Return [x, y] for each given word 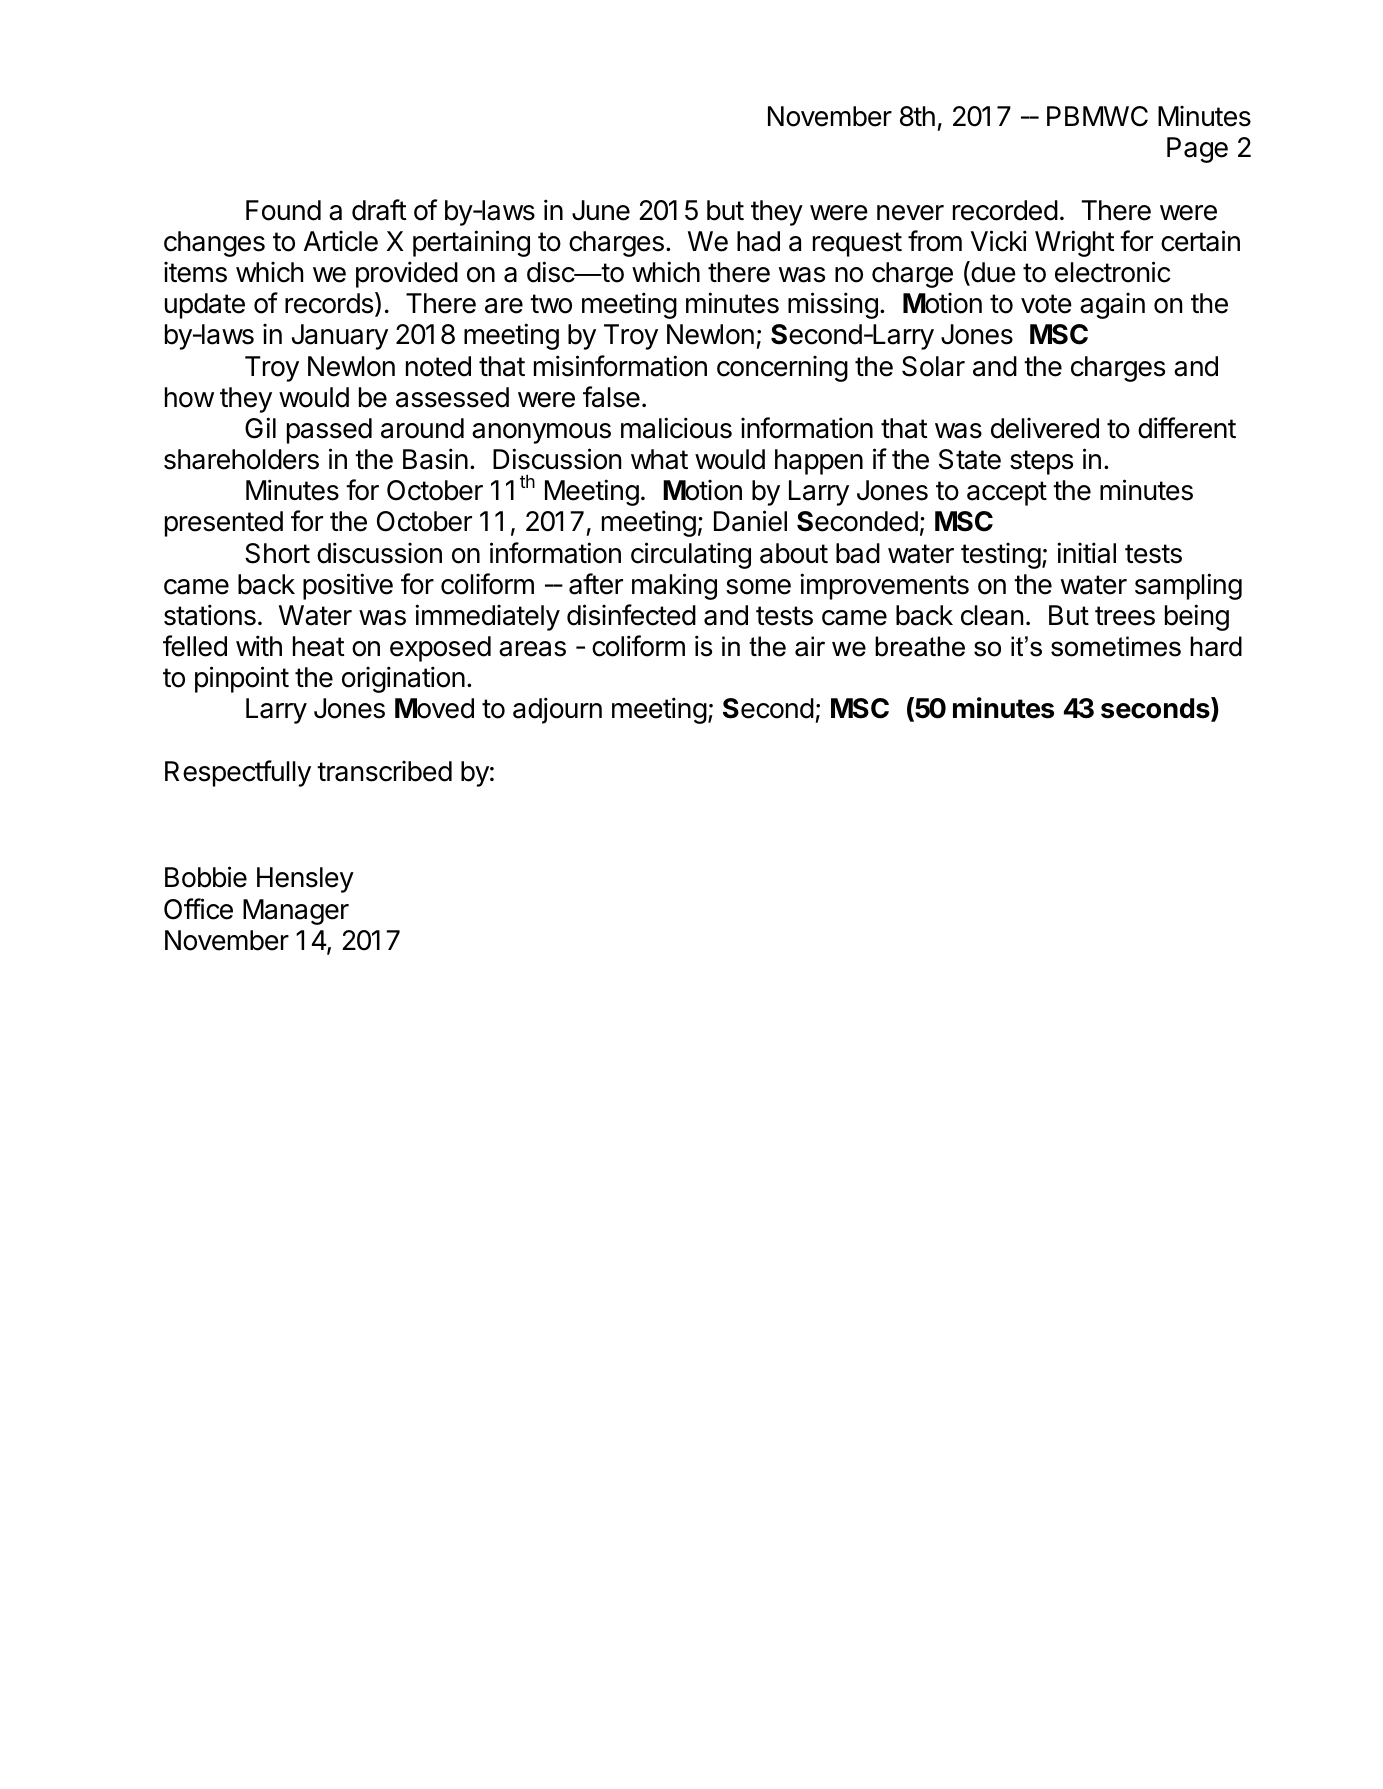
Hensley [305, 880]
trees [1125, 616]
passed [329, 431]
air [810, 646]
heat [319, 646]
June [601, 210]
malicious [676, 428]
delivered [1045, 428]
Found [283, 210]
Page [1197, 150]
